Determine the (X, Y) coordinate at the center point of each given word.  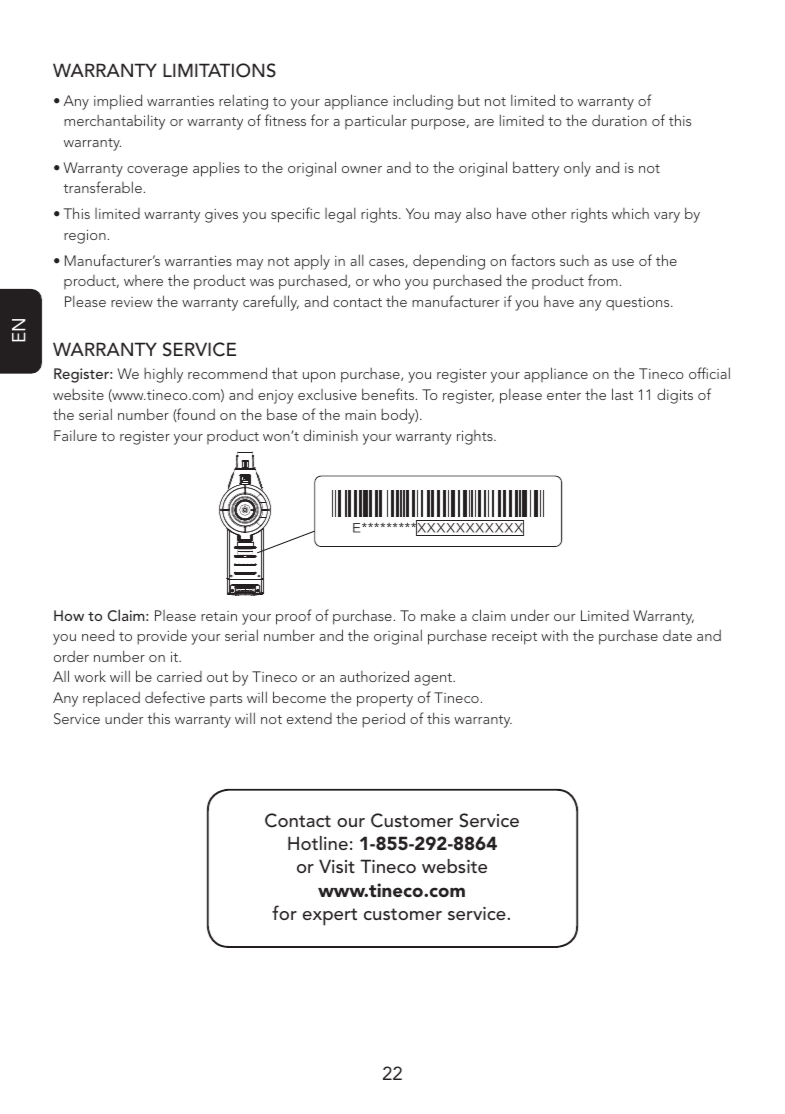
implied (118, 102)
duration (619, 120)
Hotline (318, 843)
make (438, 615)
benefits (389, 394)
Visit (337, 866)
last (622, 394)
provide (162, 637)
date (677, 635)
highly (163, 375)
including (423, 102)
